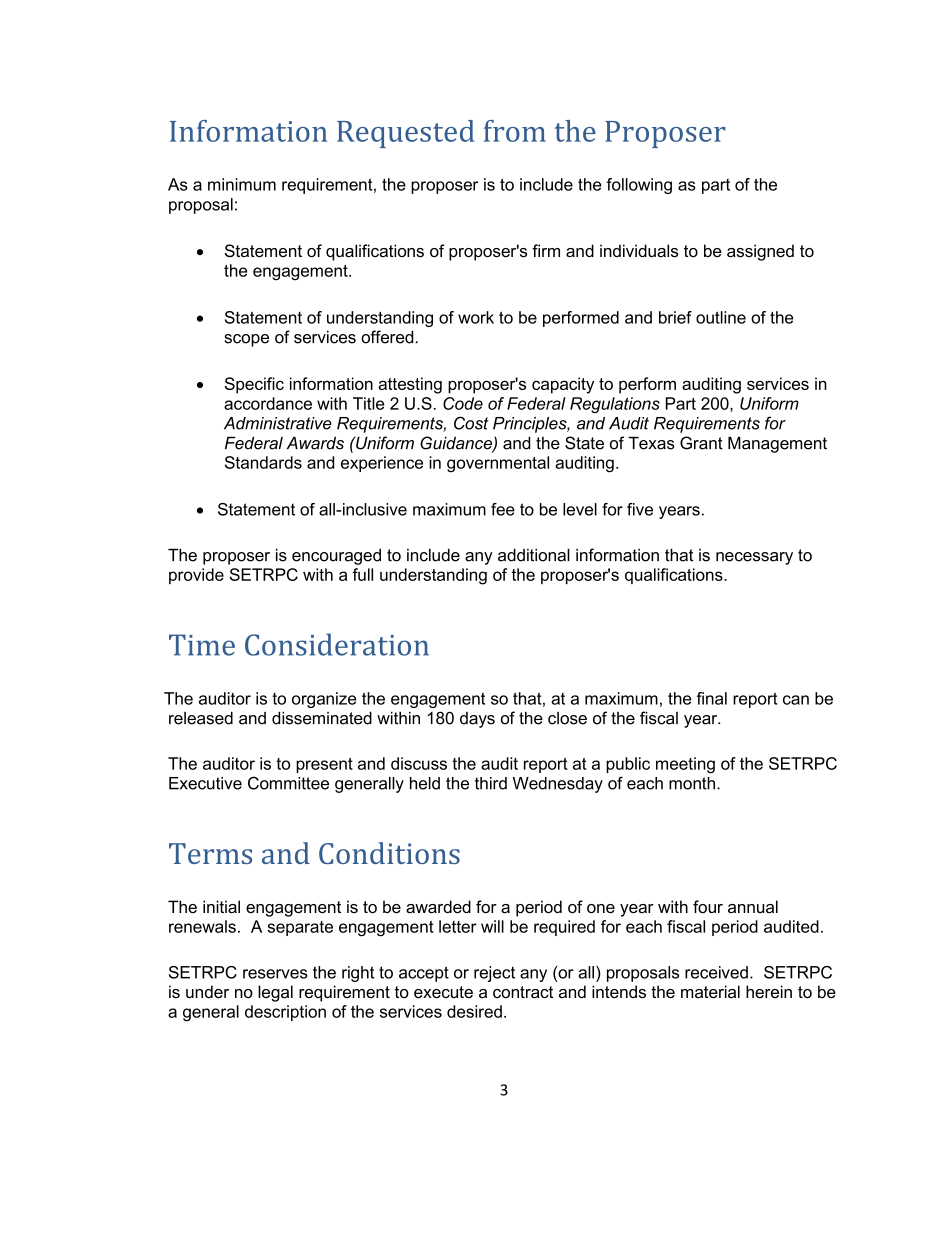 This screenshot has width=952, height=1233. What do you see at coordinates (491, 783) in the screenshot?
I see `third` at bounding box center [491, 783].
